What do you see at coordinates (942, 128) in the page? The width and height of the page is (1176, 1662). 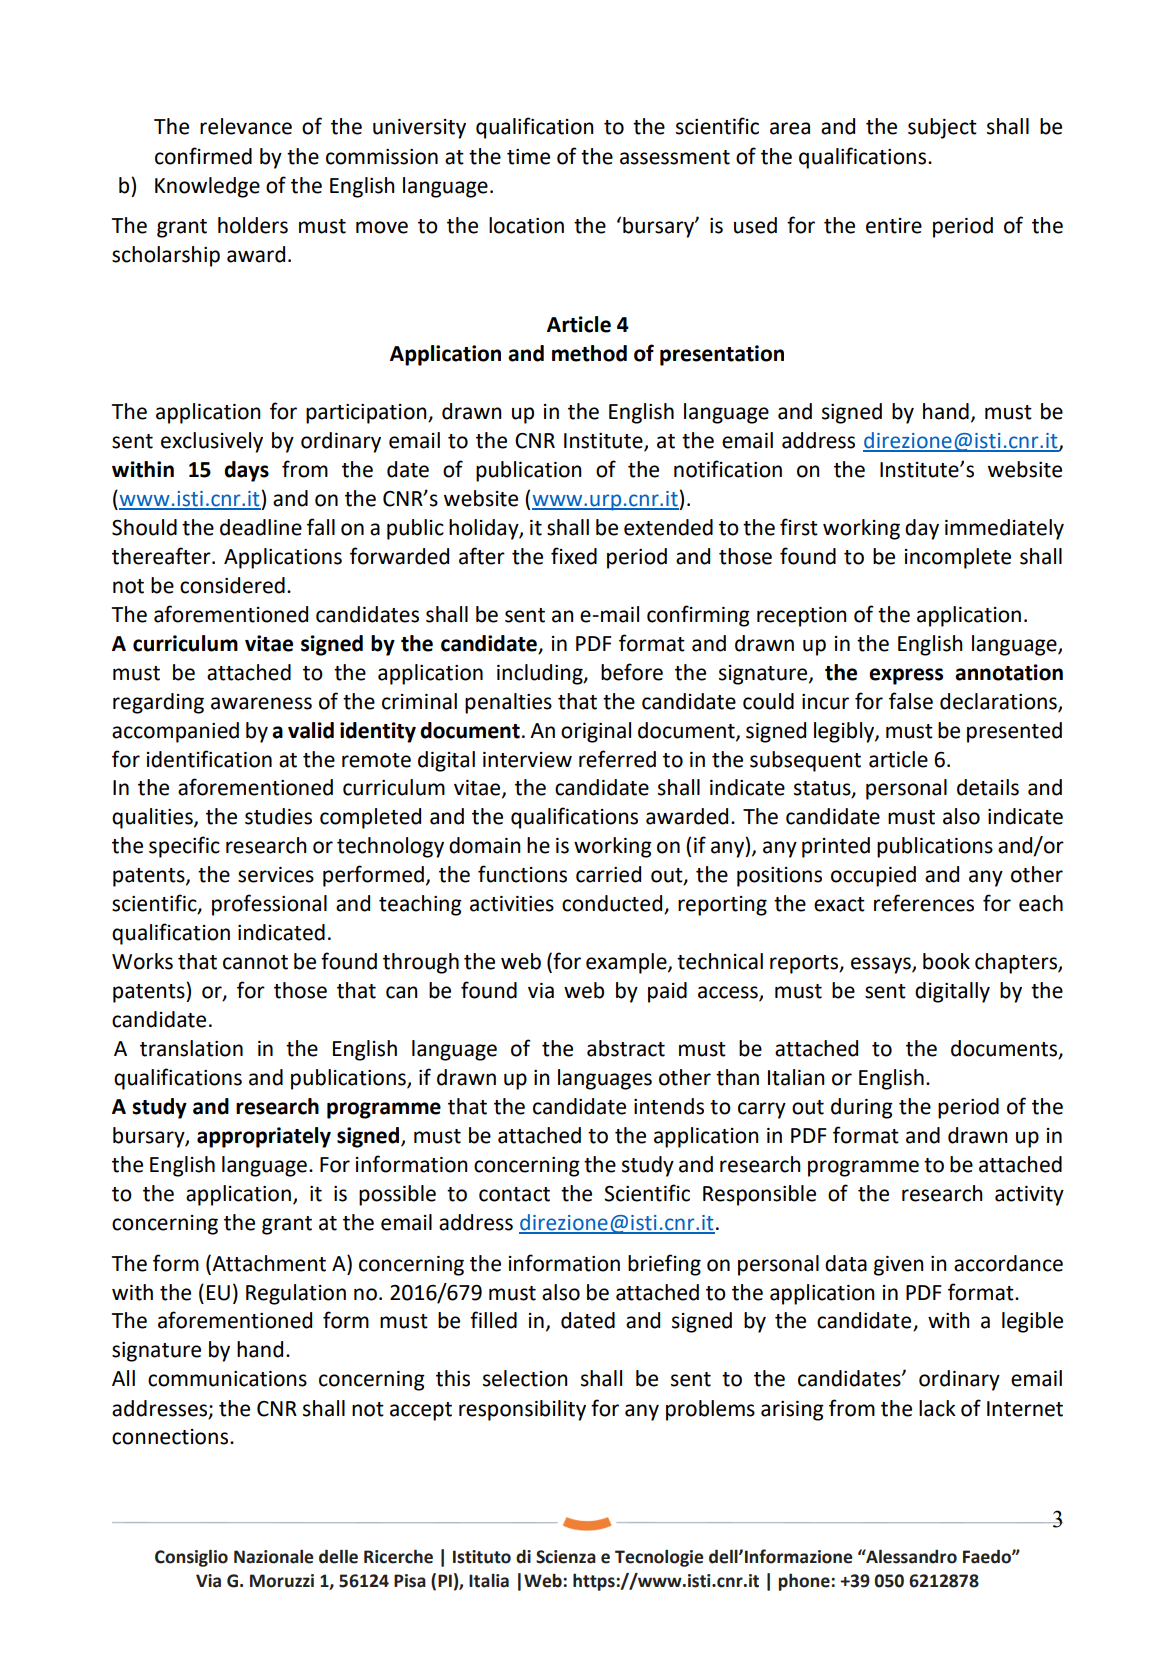 I see `subject` at bounding box center [942, 128].
